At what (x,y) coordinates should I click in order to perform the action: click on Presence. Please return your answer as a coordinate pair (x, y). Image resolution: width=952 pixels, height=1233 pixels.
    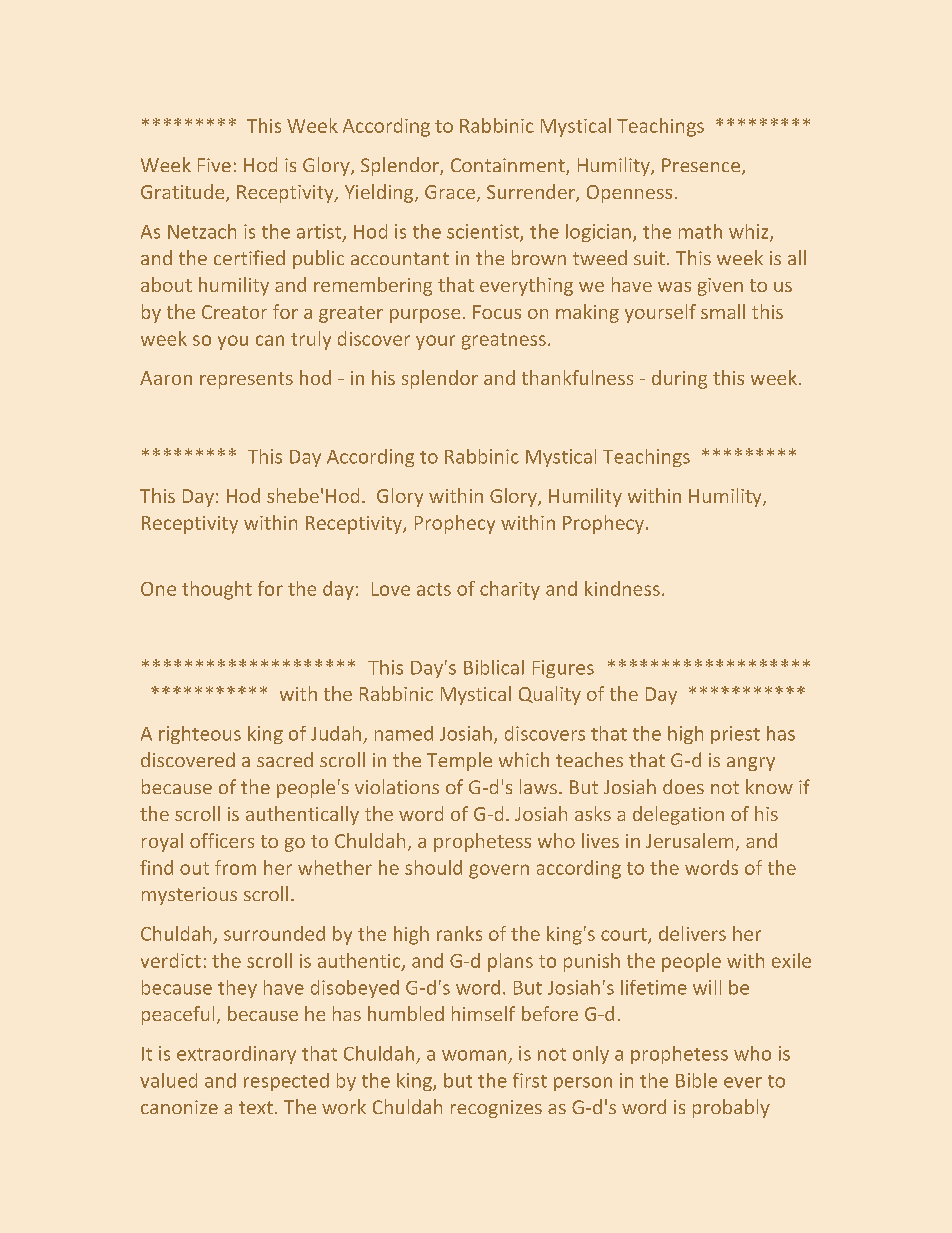
    Looking at the image, I should click on (701, 165).
